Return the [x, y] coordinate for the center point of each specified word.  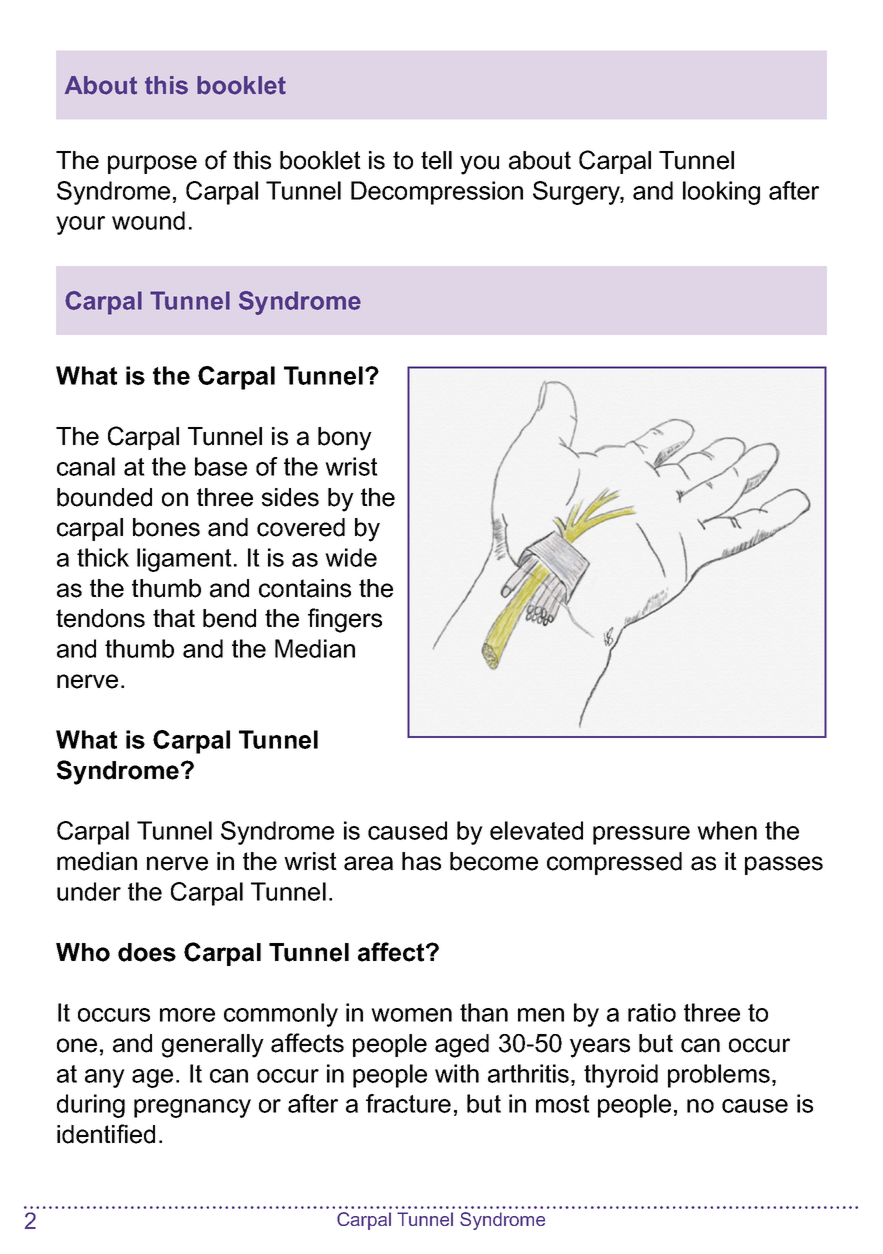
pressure [641, 835]
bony [345, 439]
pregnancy [192, 1108]
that [174, 618]
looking [721, 193]
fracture [408, 1103]
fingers [345, 620]
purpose [152, 164]
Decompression [437, 193]
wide [351, 557]
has [421, 861]
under [89, 891]
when [727, 830]
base [221, 466]
